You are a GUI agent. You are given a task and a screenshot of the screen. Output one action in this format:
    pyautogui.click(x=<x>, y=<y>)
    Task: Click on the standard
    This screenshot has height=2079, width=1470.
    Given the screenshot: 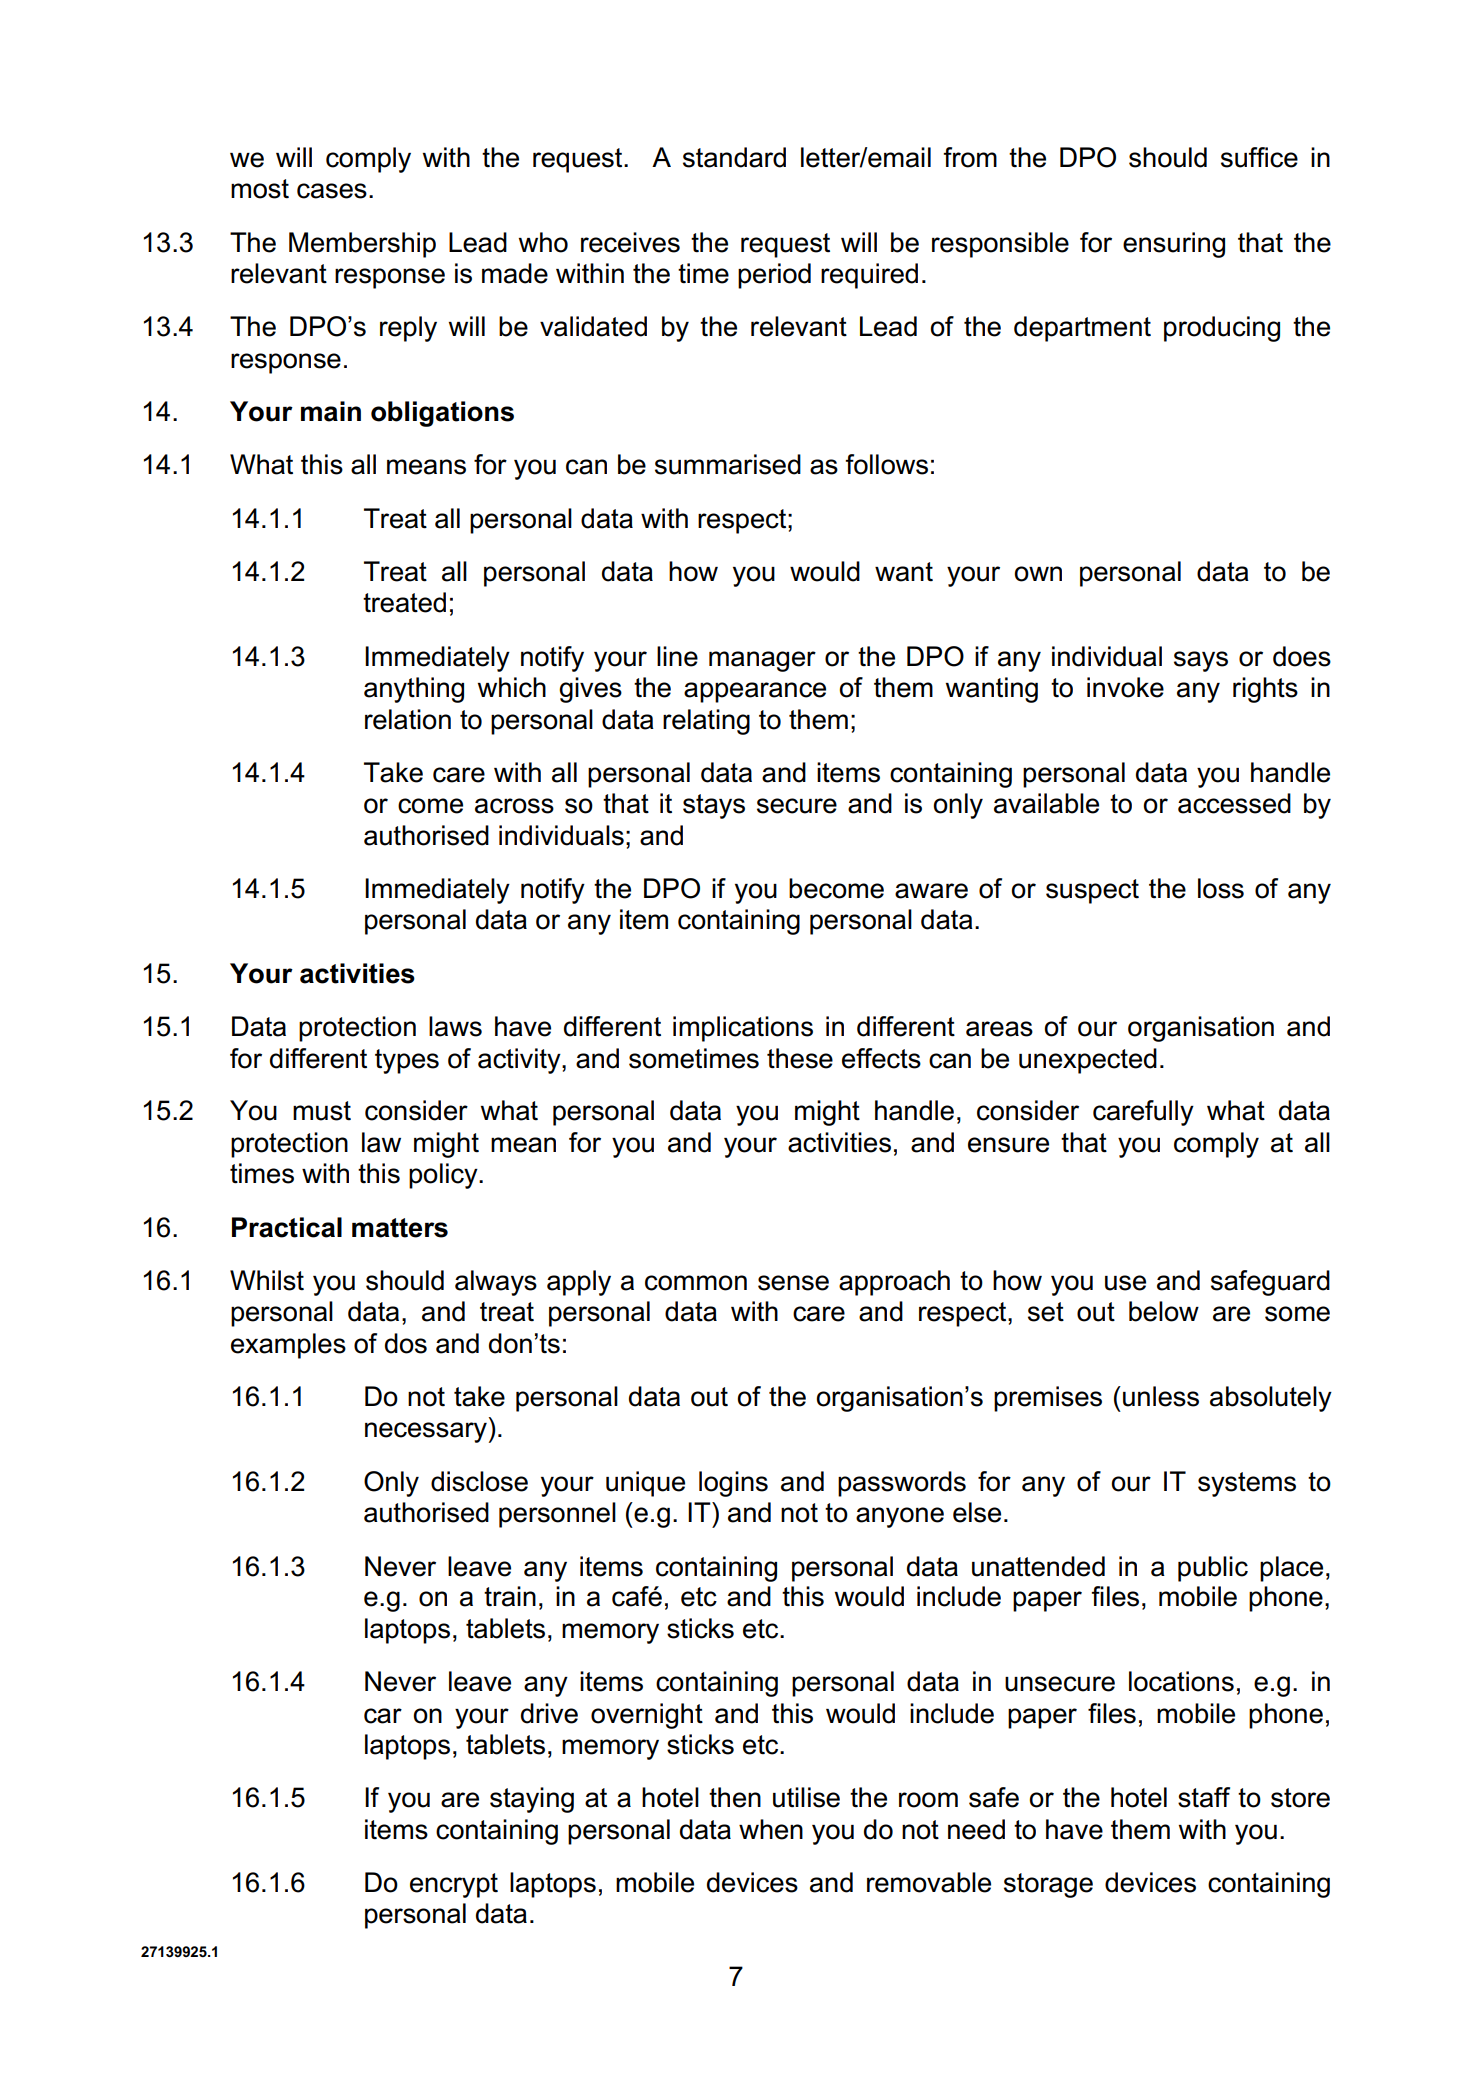 What is the action you would take?
    pyautogui.click(x=734, y=157)
